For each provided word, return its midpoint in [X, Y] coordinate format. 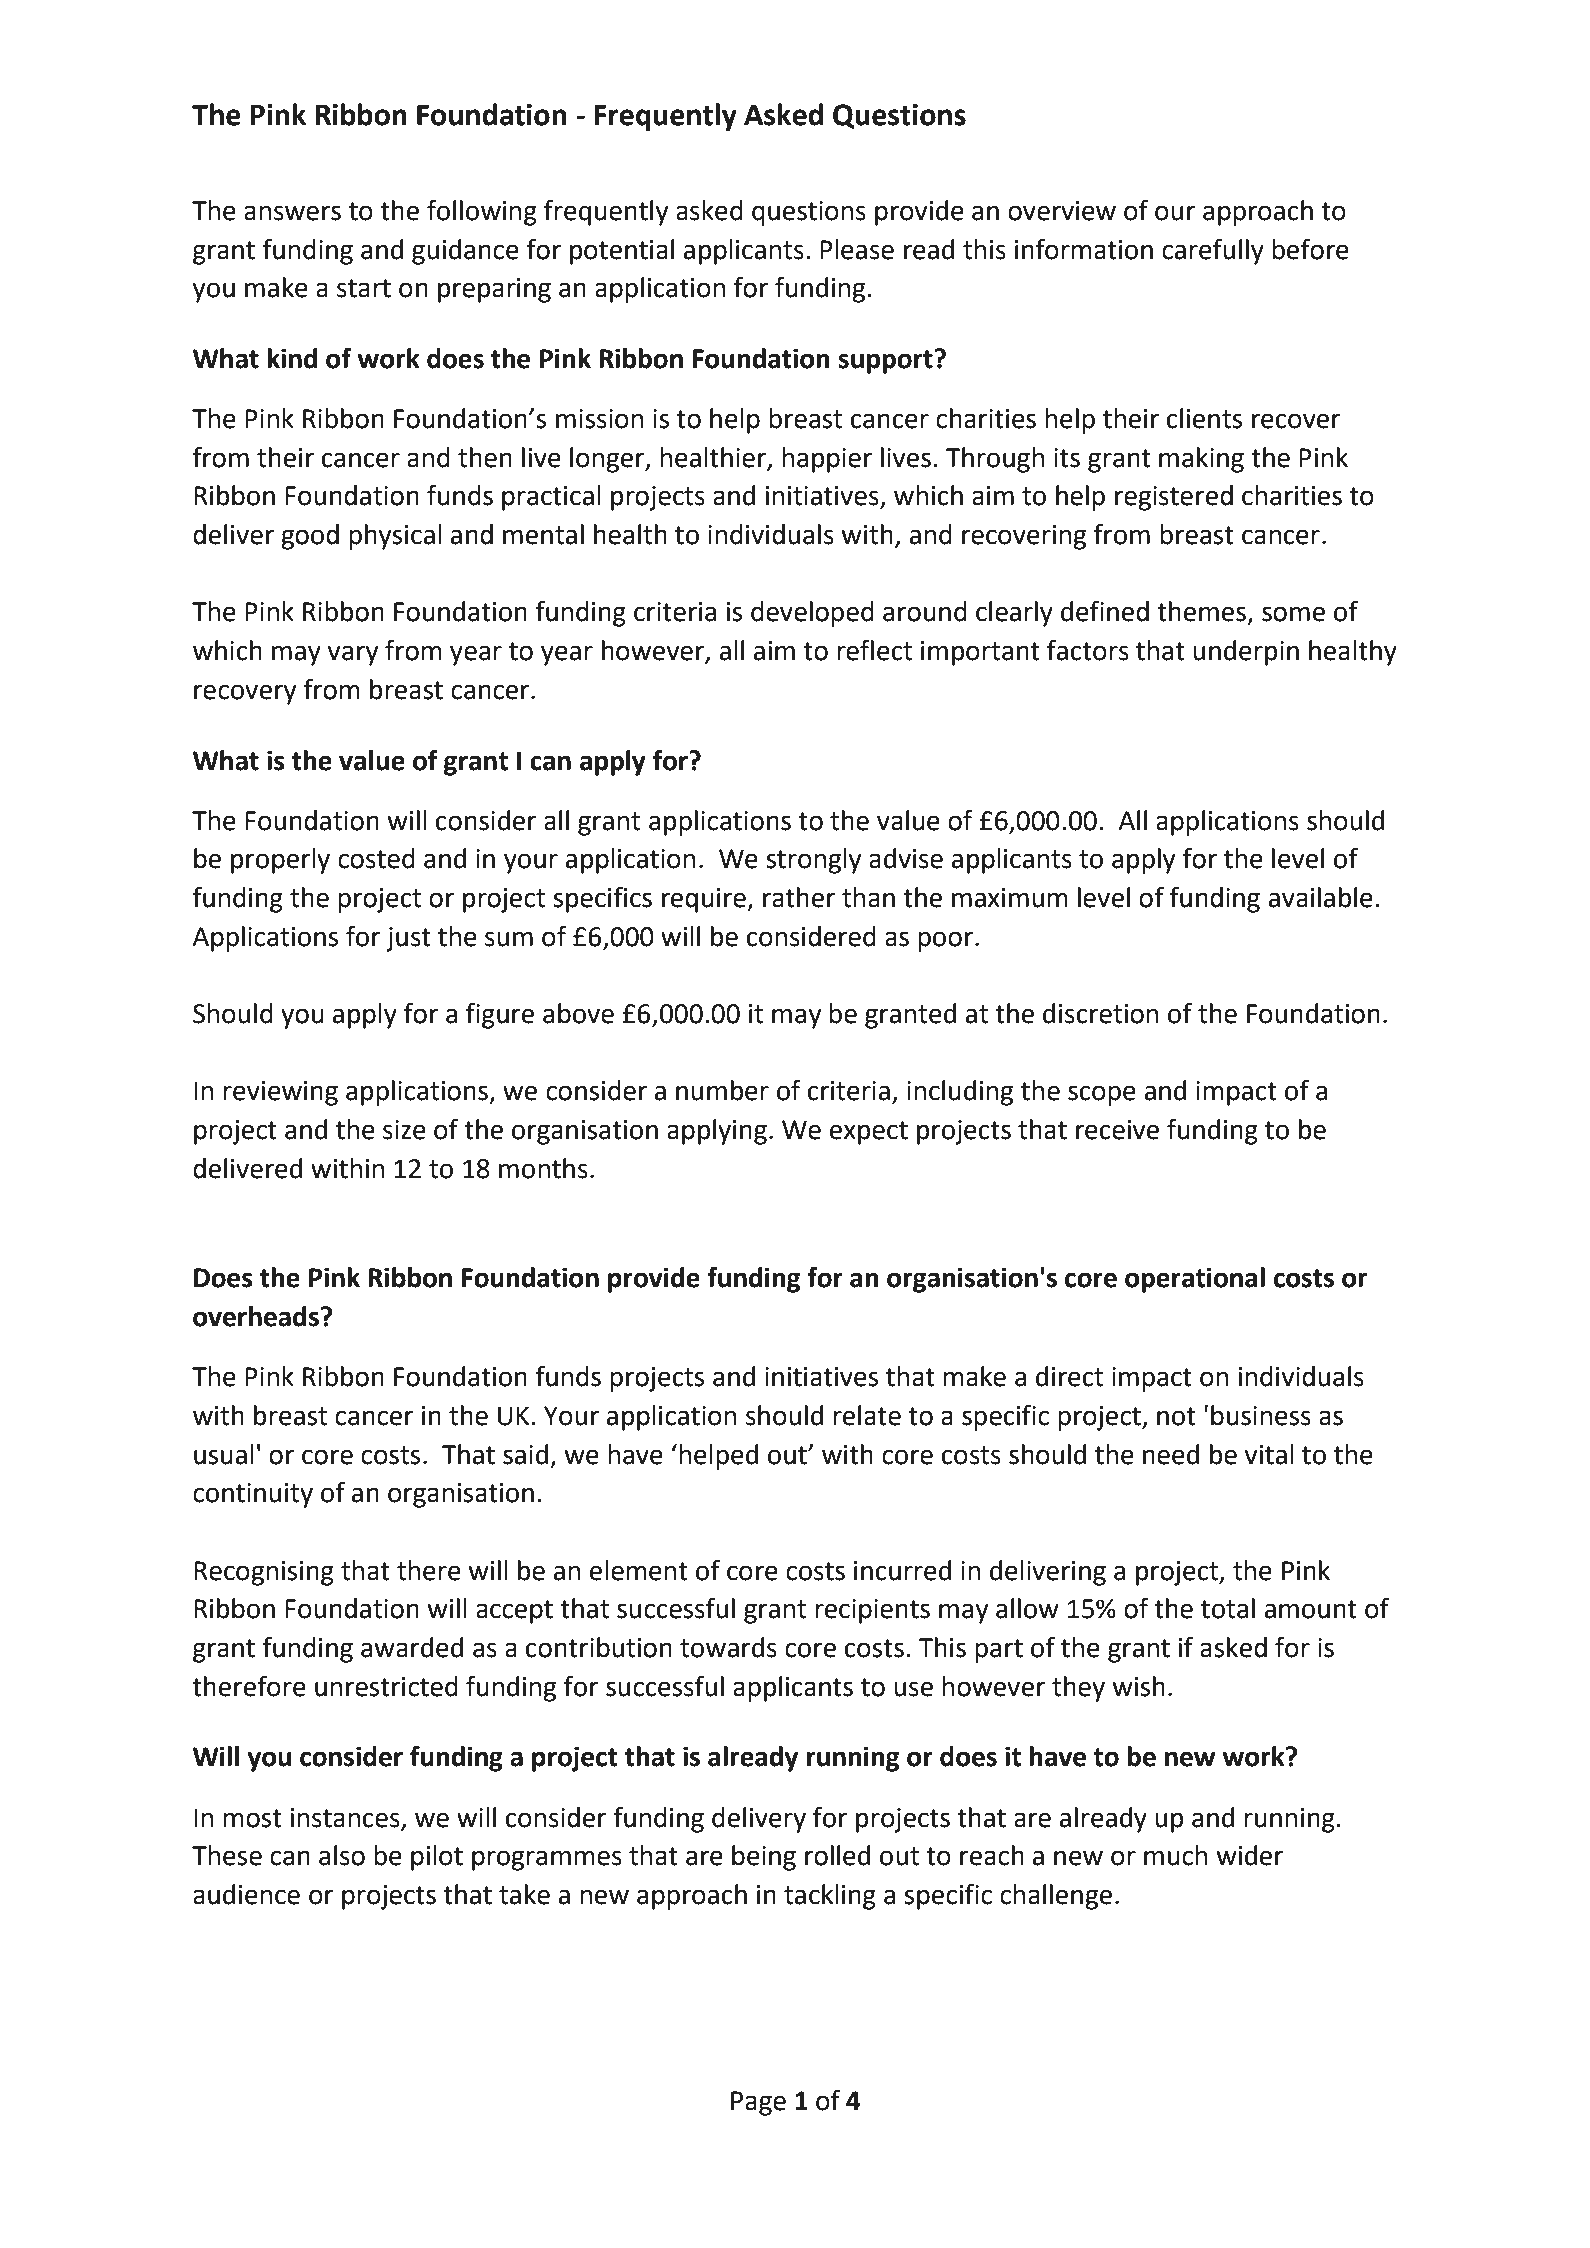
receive [1117, 1130]
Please [857, 249]
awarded [412, 1647]
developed [812, 614]
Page [758, 2103]
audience [246, 1894]
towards [728, 1647]
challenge [1056, 1897]
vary [353, 655]
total [1228, 1608]
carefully [1213, 251]
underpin [1246, 653]
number [722, 1090]
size [404, 1130]
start [364, 288]
